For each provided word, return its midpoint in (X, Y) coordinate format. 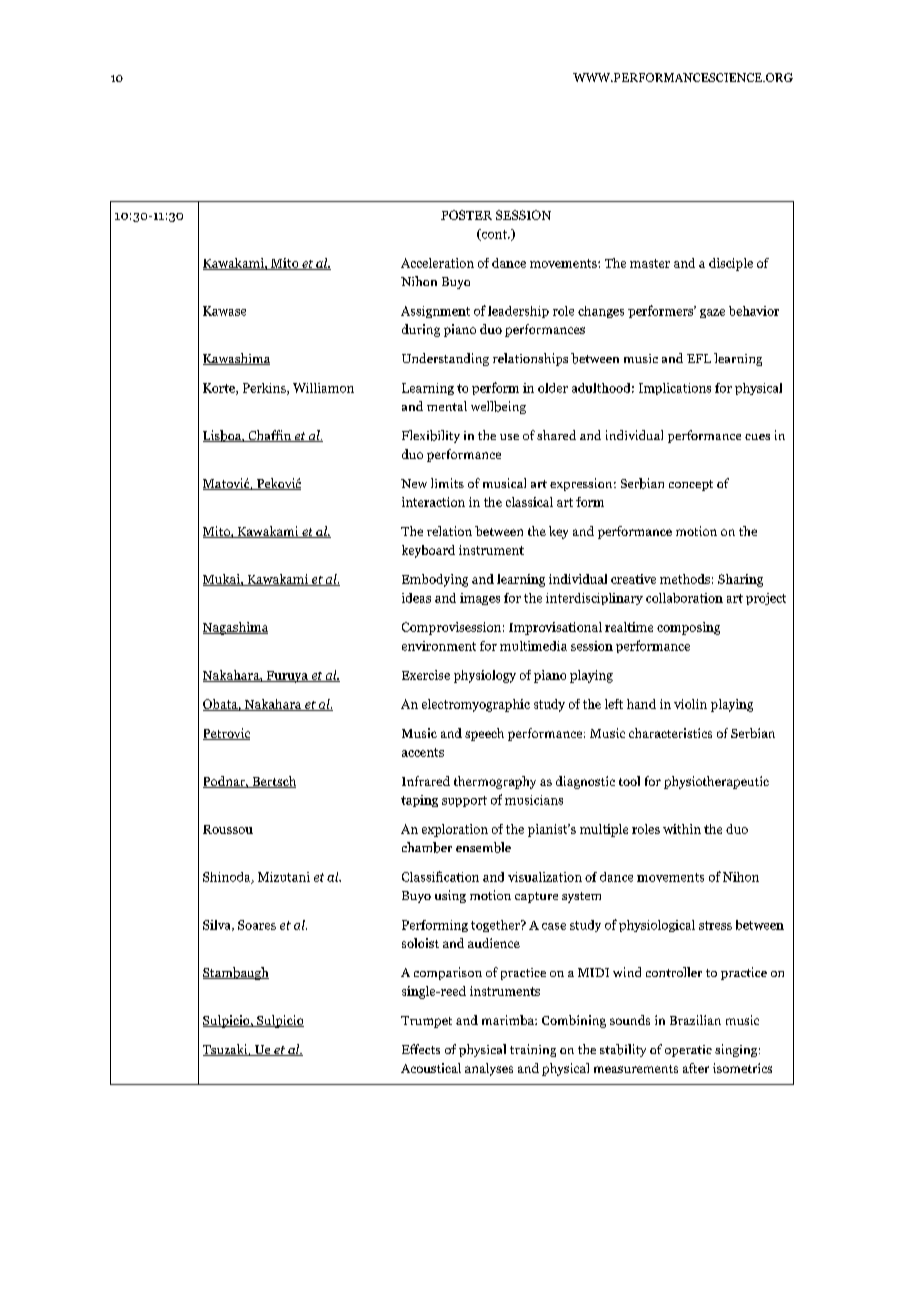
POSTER (466, 215)
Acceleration (437, 263)
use (509, 437)
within (682, 829)
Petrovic (226, 734)
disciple (731, 264)
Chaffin (269, 436)
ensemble (483, 847)
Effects (421, 1049)
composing (688, 628)
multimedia (533, 646)
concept (691, 485)
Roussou (228, 829)
